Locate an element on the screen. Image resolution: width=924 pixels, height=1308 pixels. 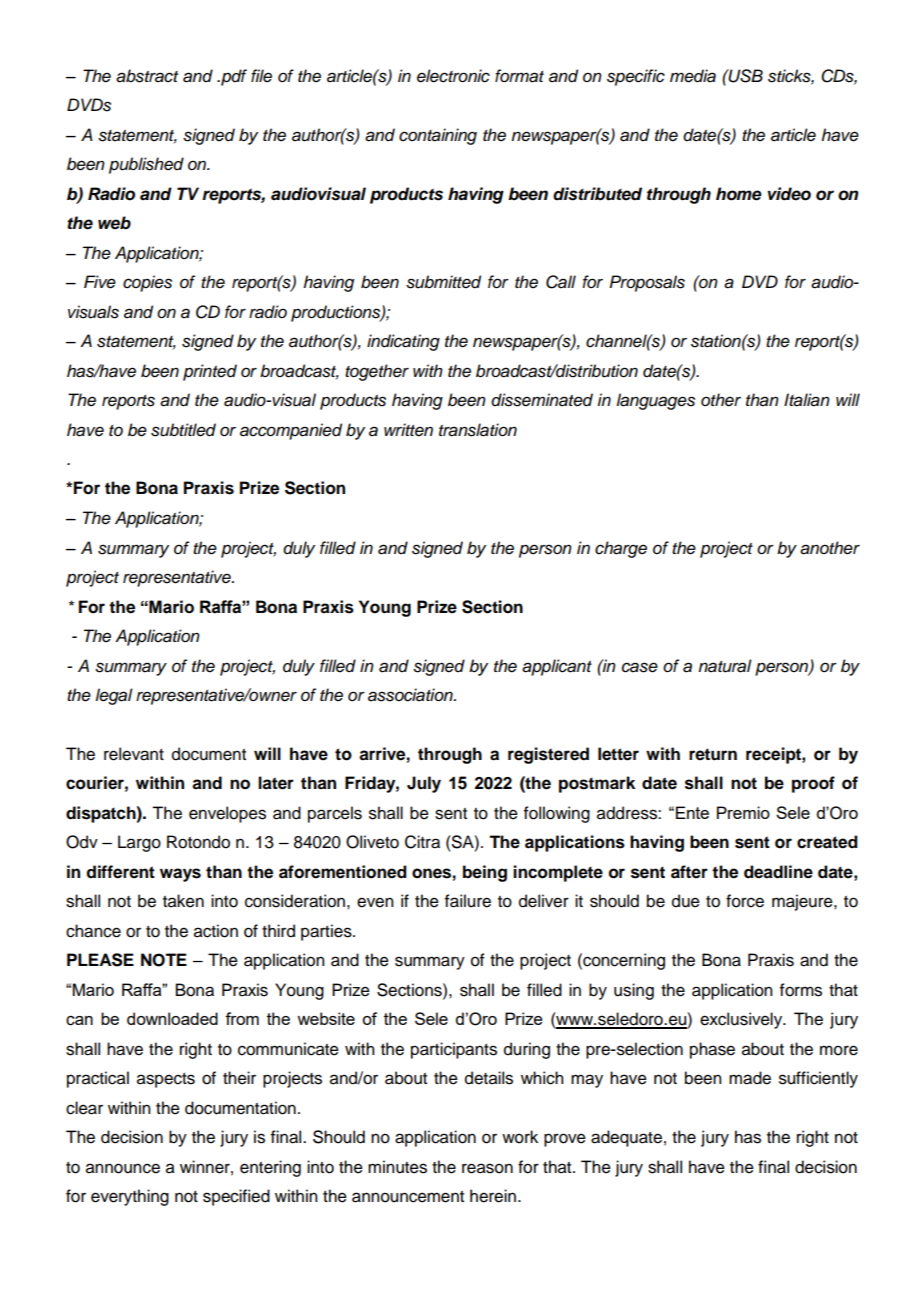
everything is located at coordinates (130, 1197).
